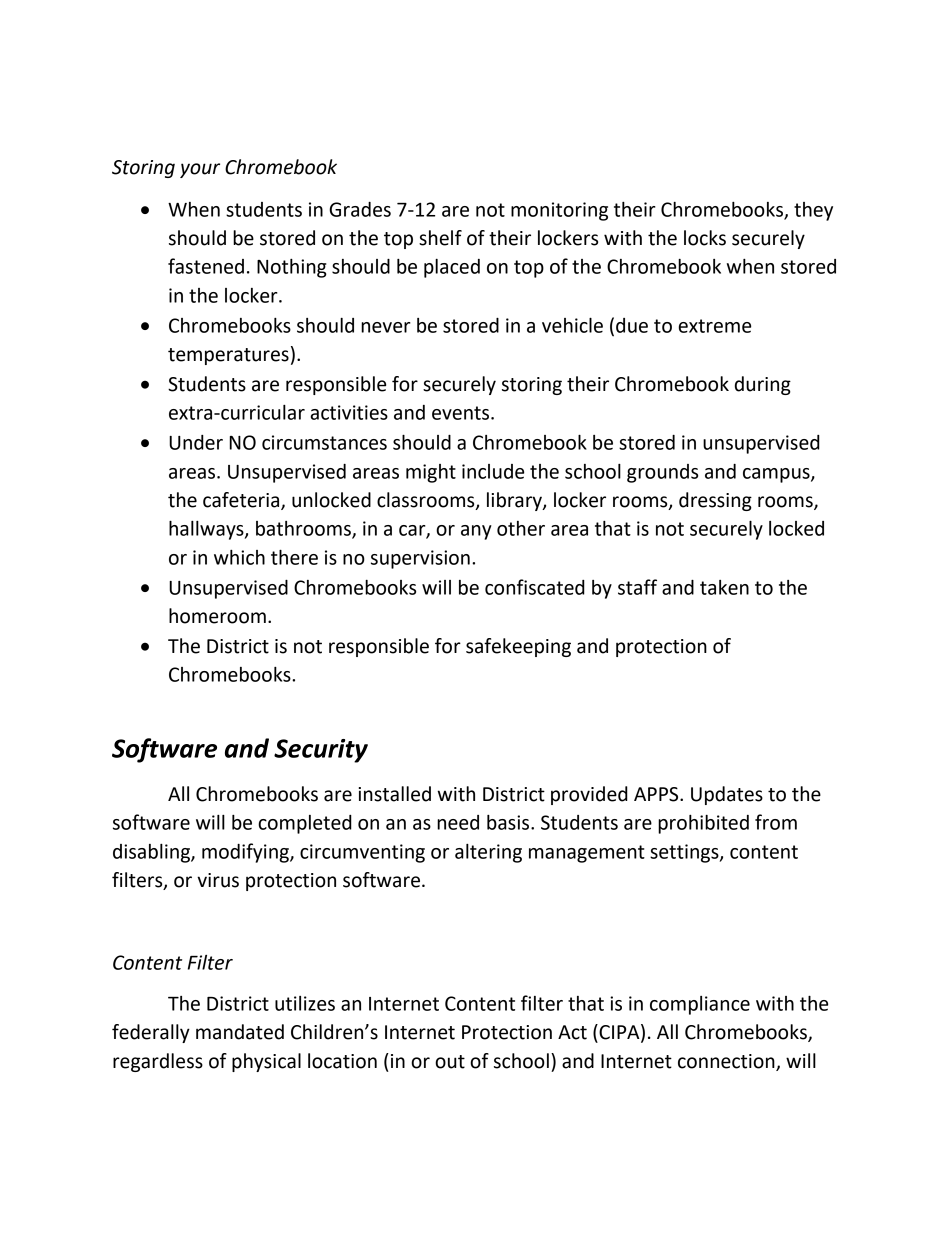  What do you see at coordinates (200, 170) in the document?
I see `your` at bounding box center [200, 170].
